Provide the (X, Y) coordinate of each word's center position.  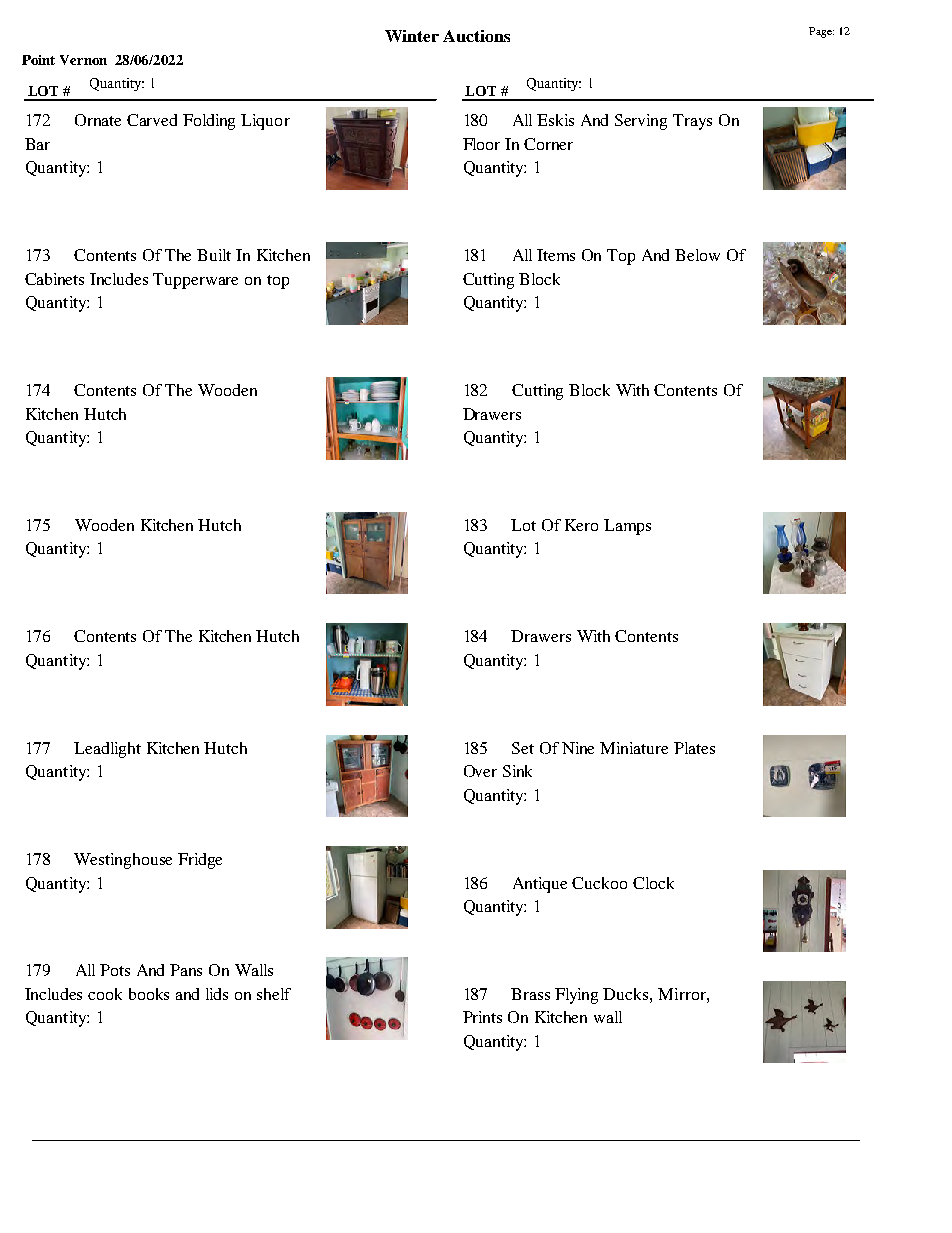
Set (523, 748)
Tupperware (195, 281)
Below (697, 255)
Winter (412, 36)
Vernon (83, 60)
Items (556, 255)
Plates (694, 748)
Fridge (200, 861)
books (149, 994)
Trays (692, 122)
